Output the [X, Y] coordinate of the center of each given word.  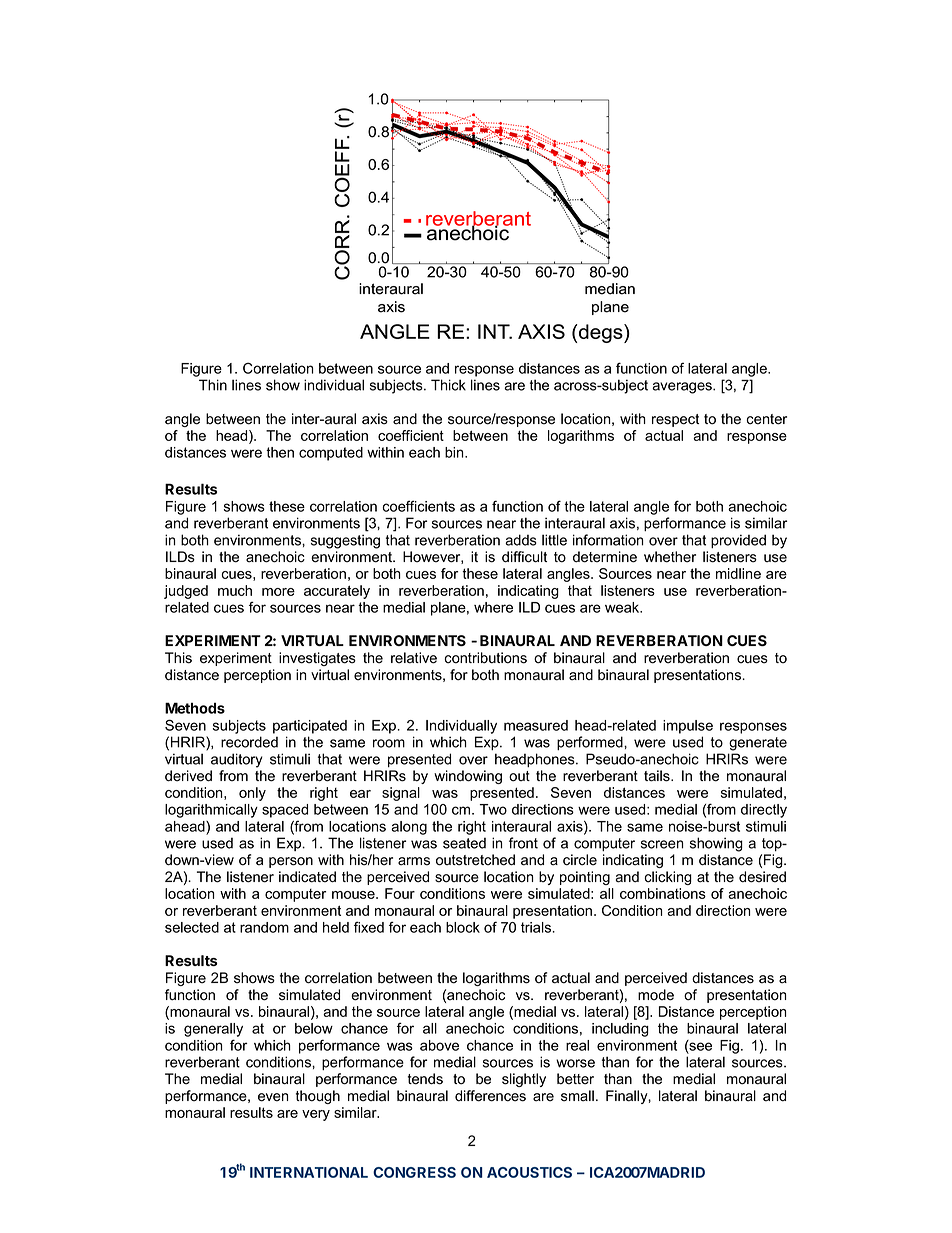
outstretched [475, 860]
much [235, 590]
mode [656, 995]
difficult [524, 557]
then [280, 452]
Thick [448, 385]
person [291, 862]
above [439, 1045]
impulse [688, 727]
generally [213, 1030]
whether [670, 557]
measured [536, 725]
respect [675, 420]
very [316, 1115]
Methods [195, 708]
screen [662, 844]
